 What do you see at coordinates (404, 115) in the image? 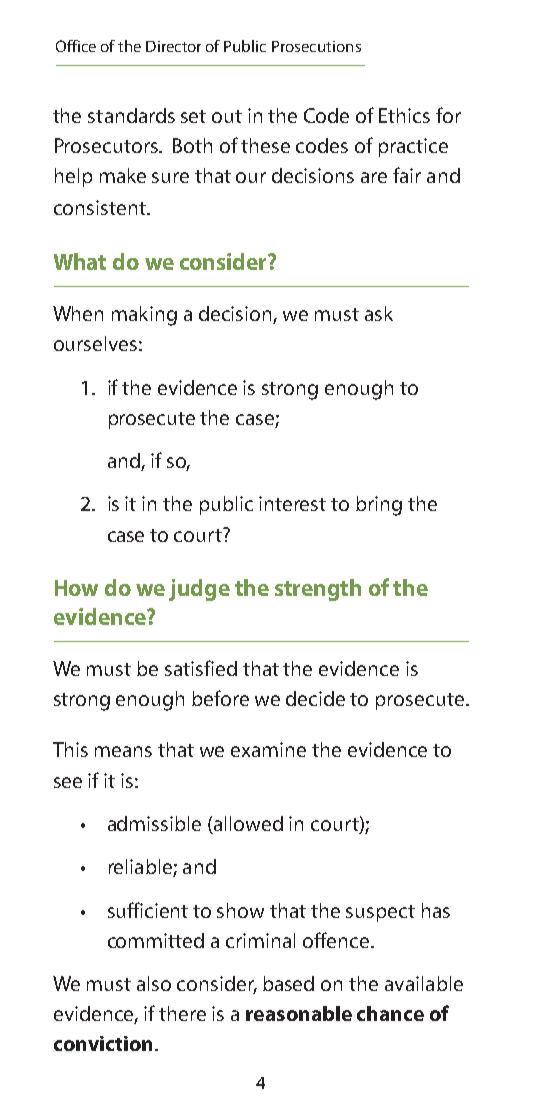
I see `Ethics` at bounding box center [404, 115].
